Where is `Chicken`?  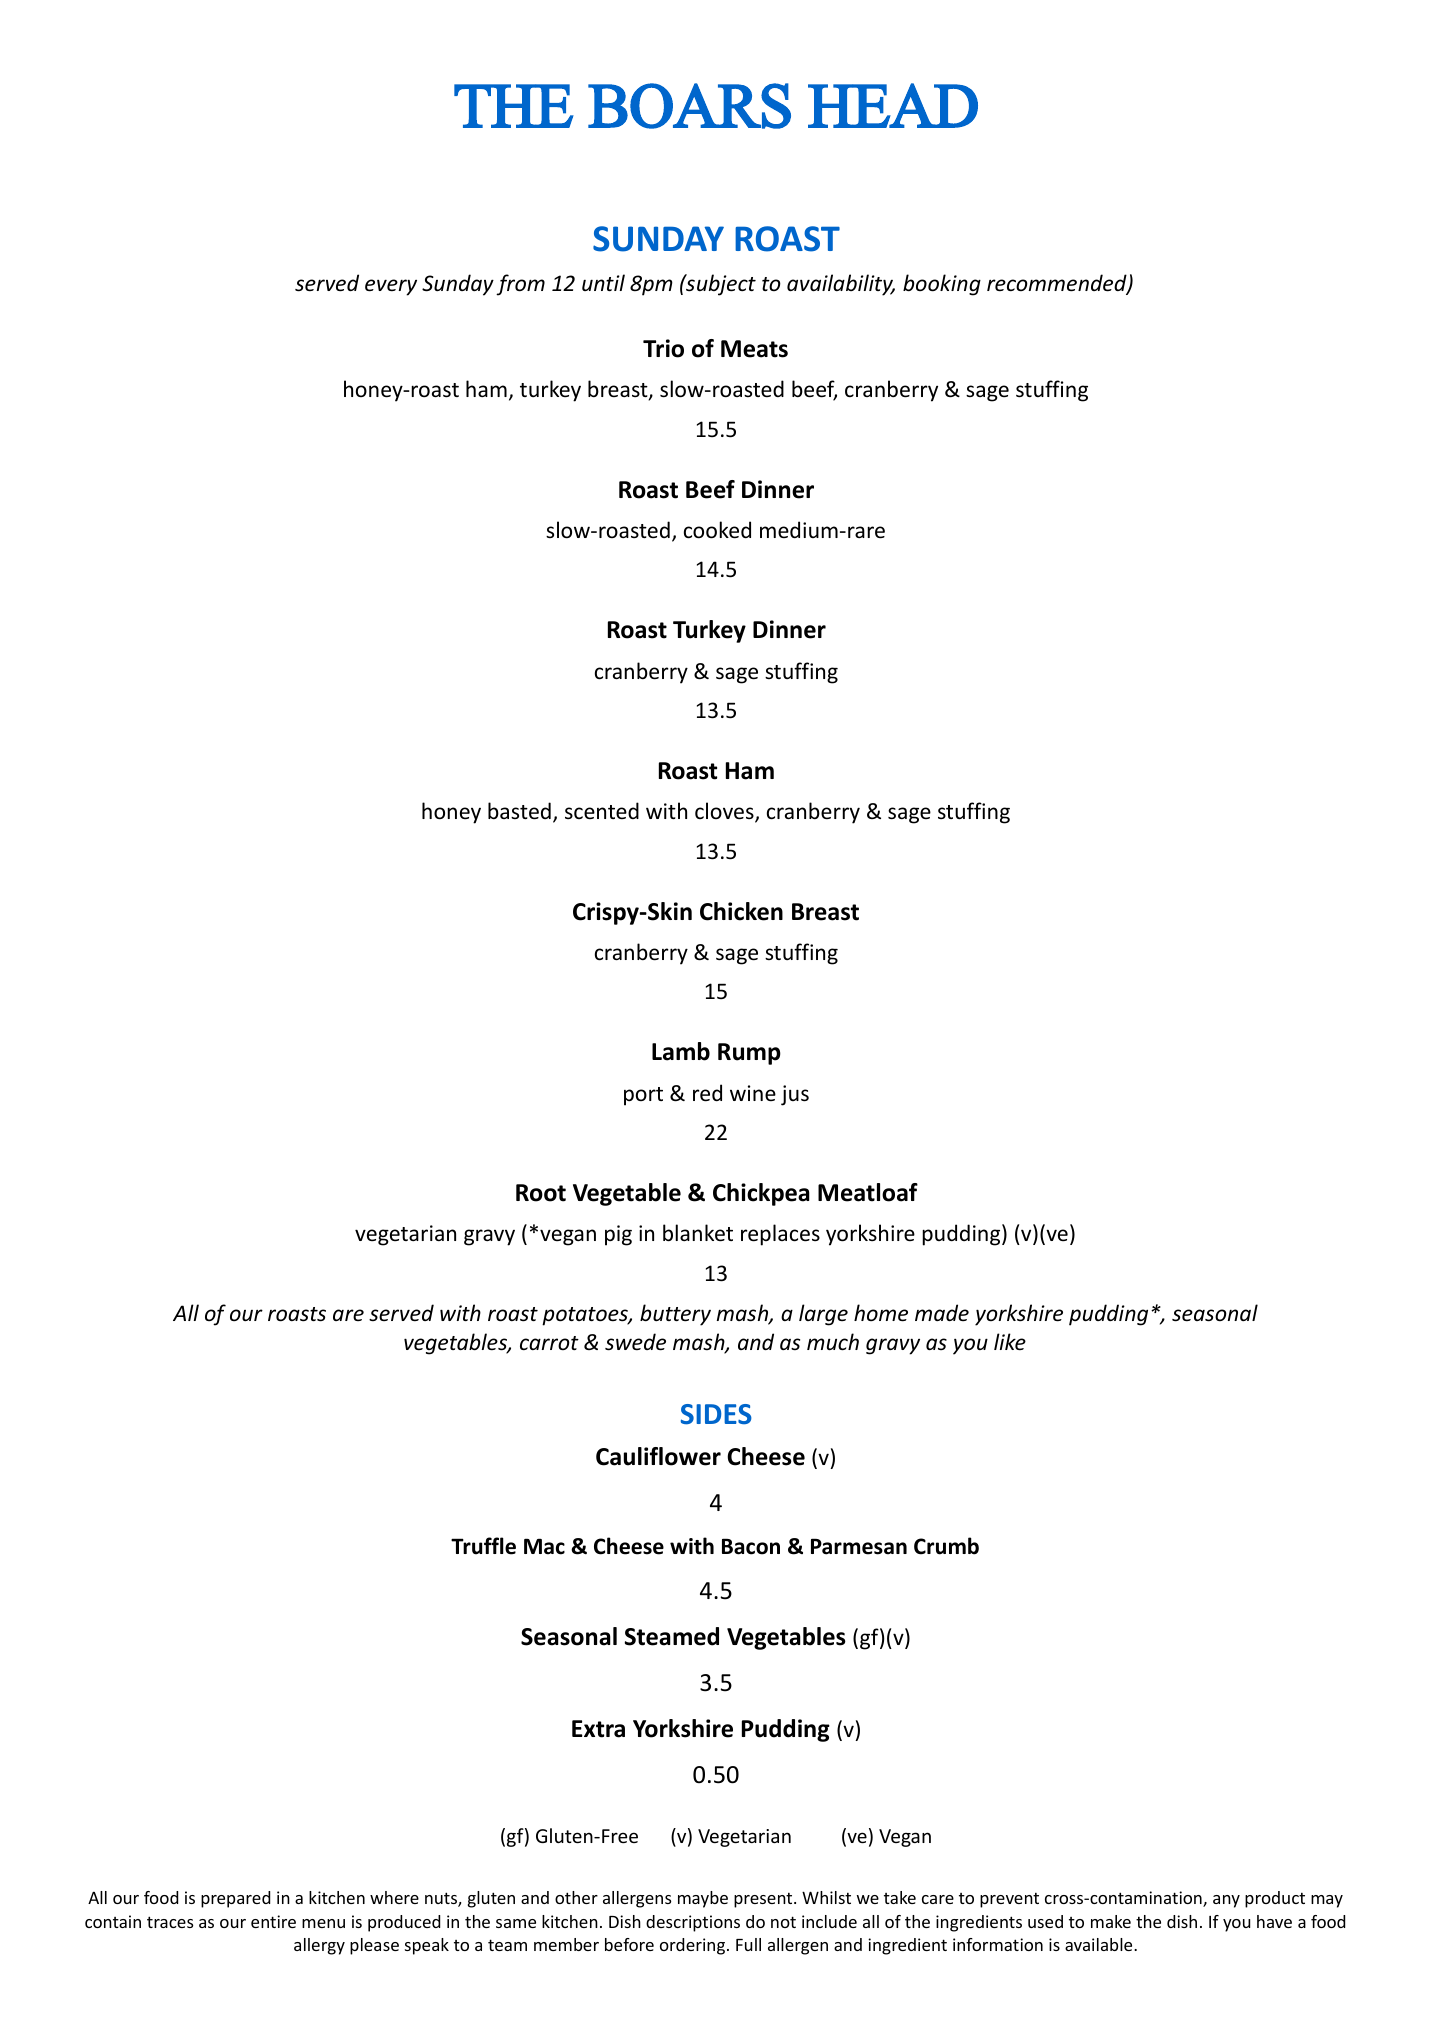 Chicken is located at coordinates (741, 911).
